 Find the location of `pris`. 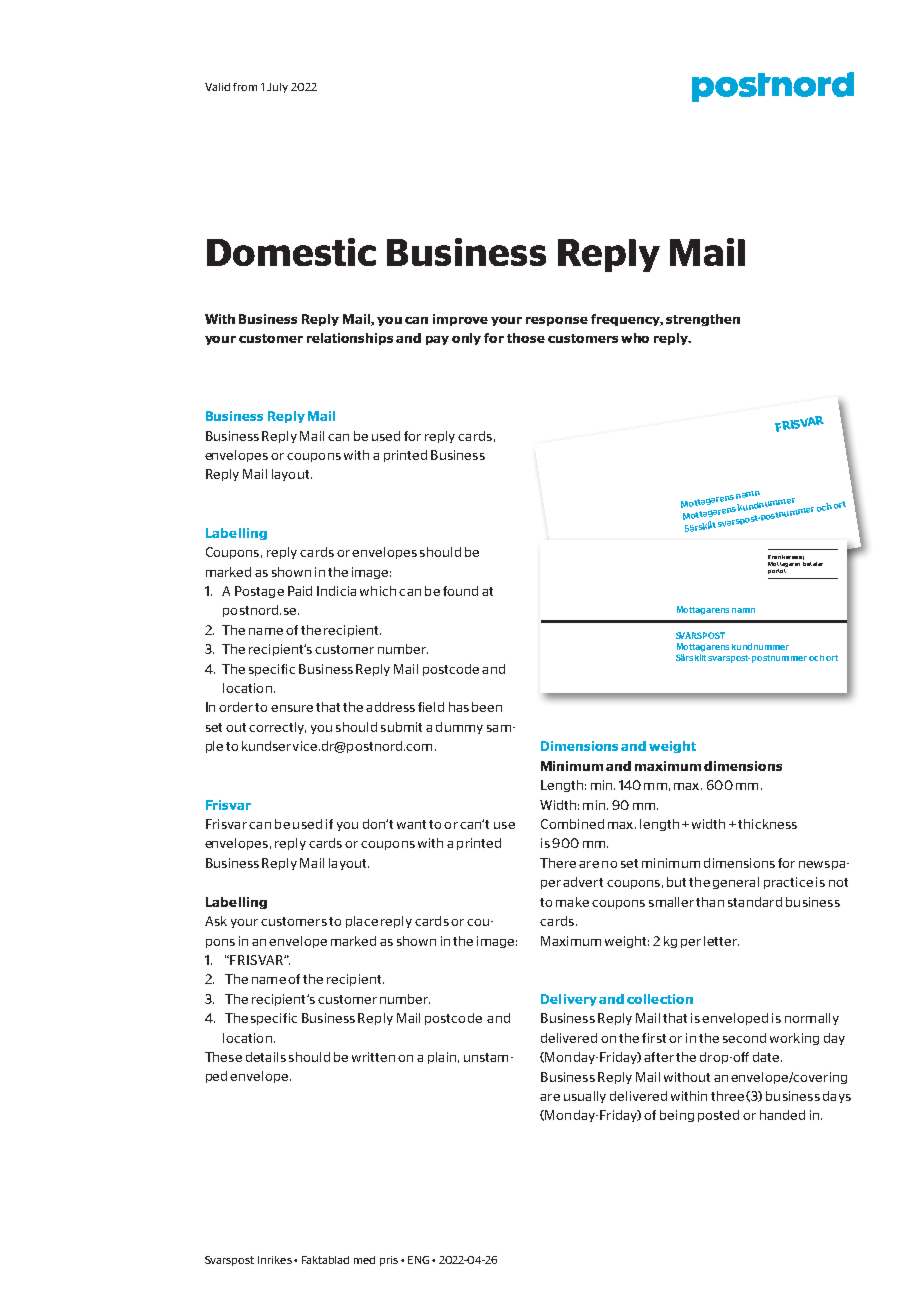

pris is located at coordinates (389, 1261).
